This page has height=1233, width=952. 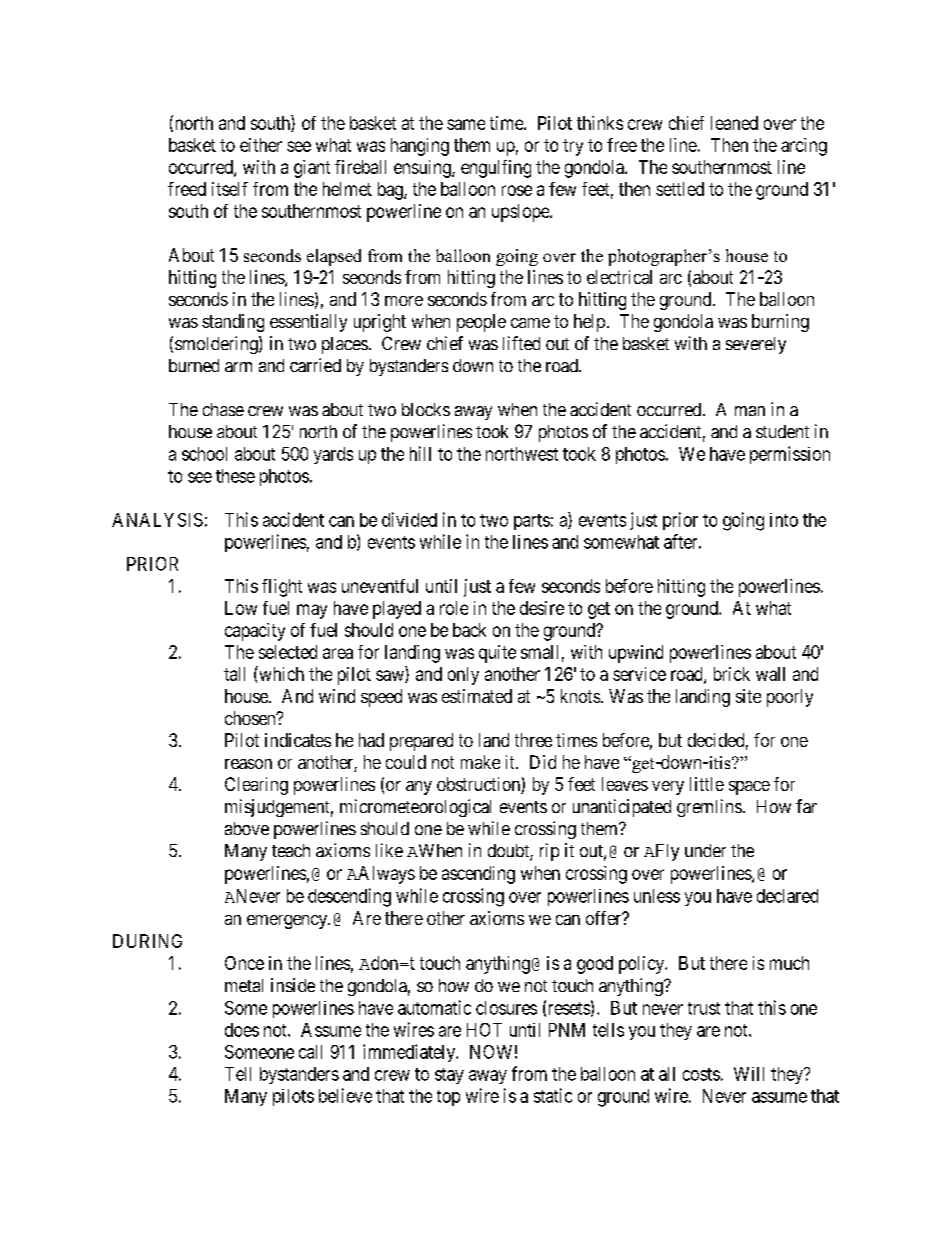 I want to click on engulfing, so click(x=496, y=169).
